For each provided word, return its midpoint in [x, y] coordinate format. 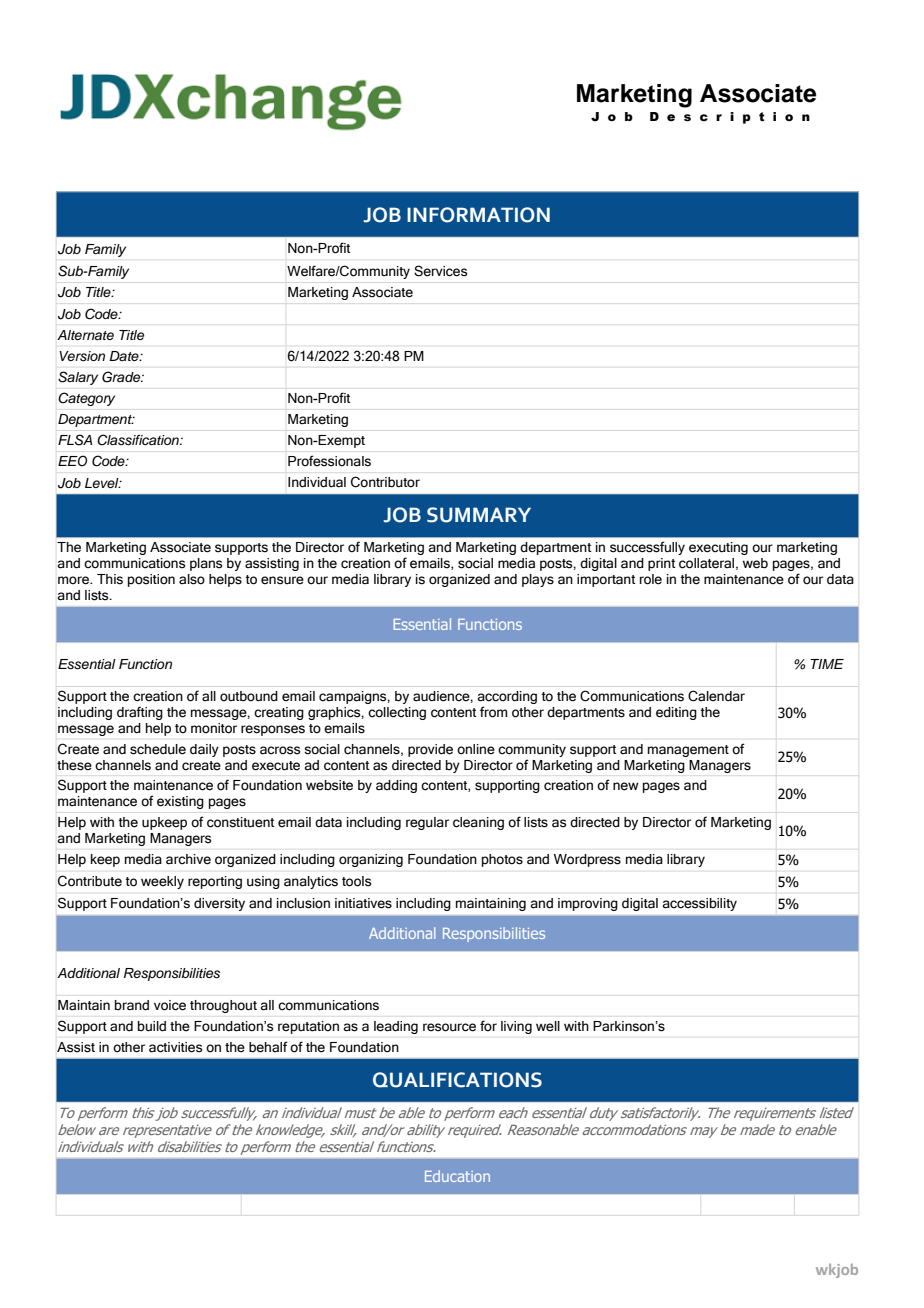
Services [440, 271]
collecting [397, 713]
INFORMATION [478, 215]
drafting [140, 713]
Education [457, 1176]
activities [175, 1047]
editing [676, 713]
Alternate [85, 335]
